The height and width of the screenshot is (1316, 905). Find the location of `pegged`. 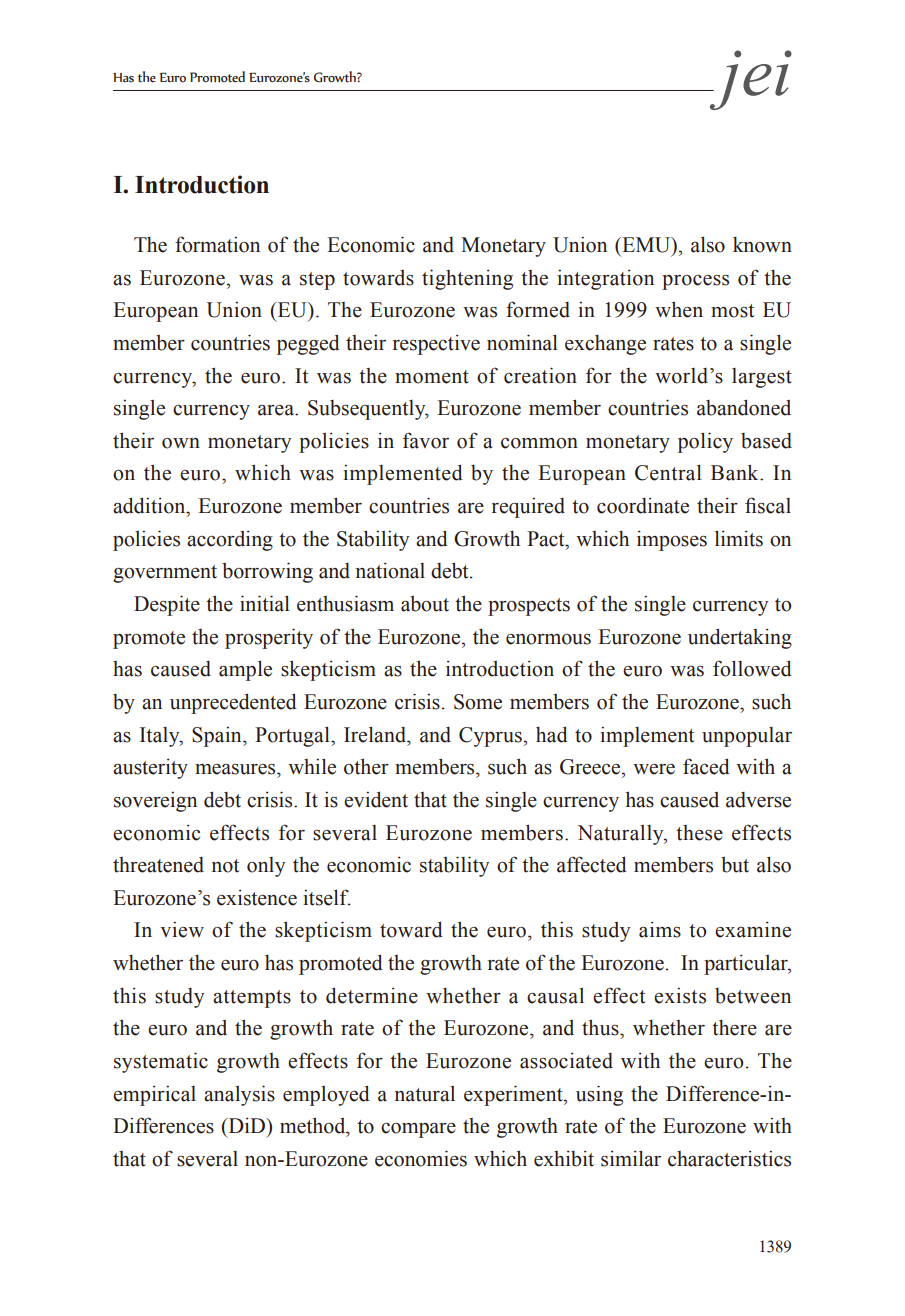

pegged is located at coordinates (308, 344).
